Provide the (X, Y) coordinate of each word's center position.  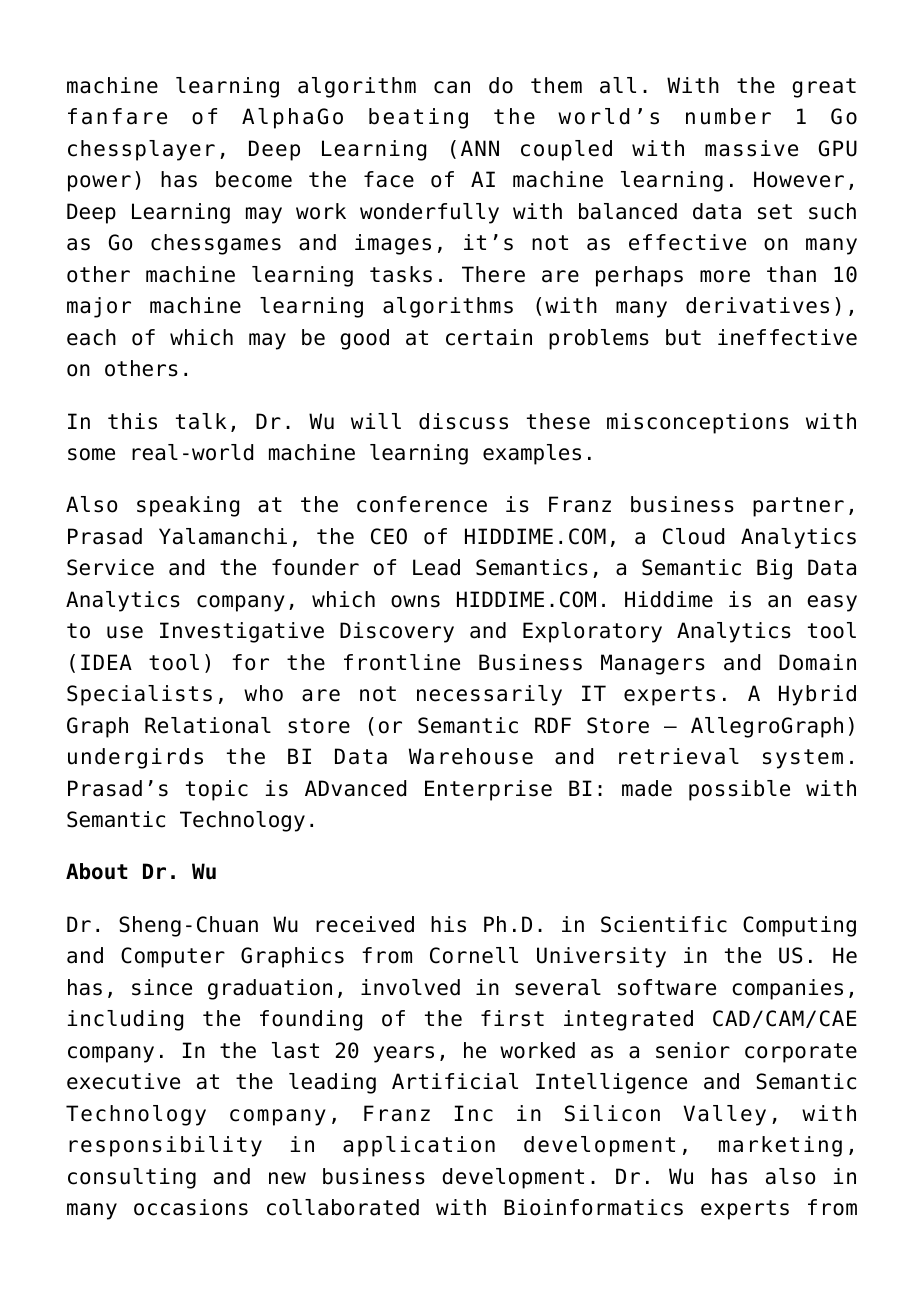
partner (798, 507)
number (728, 116)
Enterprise (488, 790)
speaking (188, 506)
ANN (480, 148)
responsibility (165, 1146)
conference (422, 504)
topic (217, 790)
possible (739, 790)
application (419, 1146)
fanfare (117, 116)
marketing (780, 1146)
